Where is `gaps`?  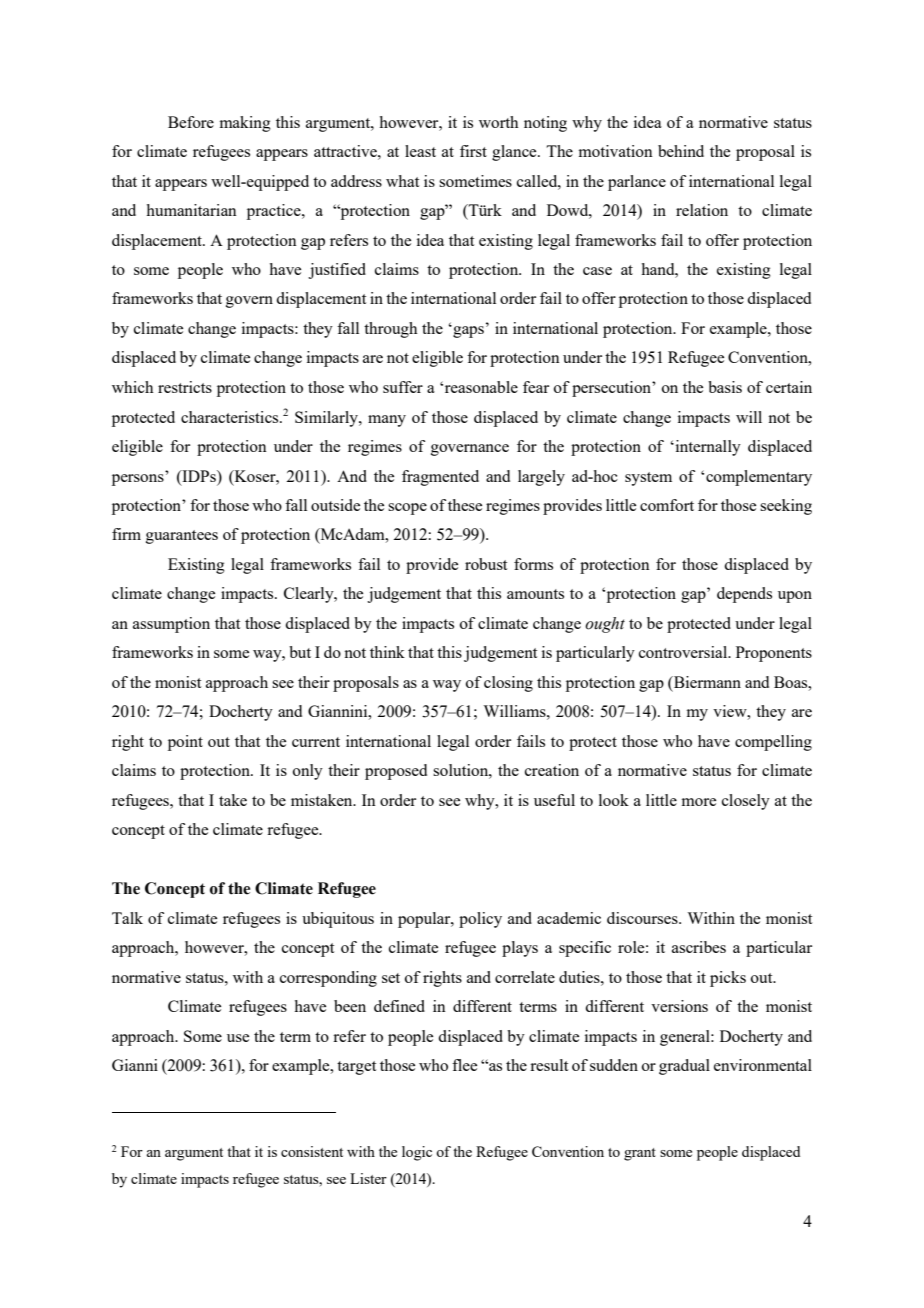 gaps is located at coordinates (467, 331).
